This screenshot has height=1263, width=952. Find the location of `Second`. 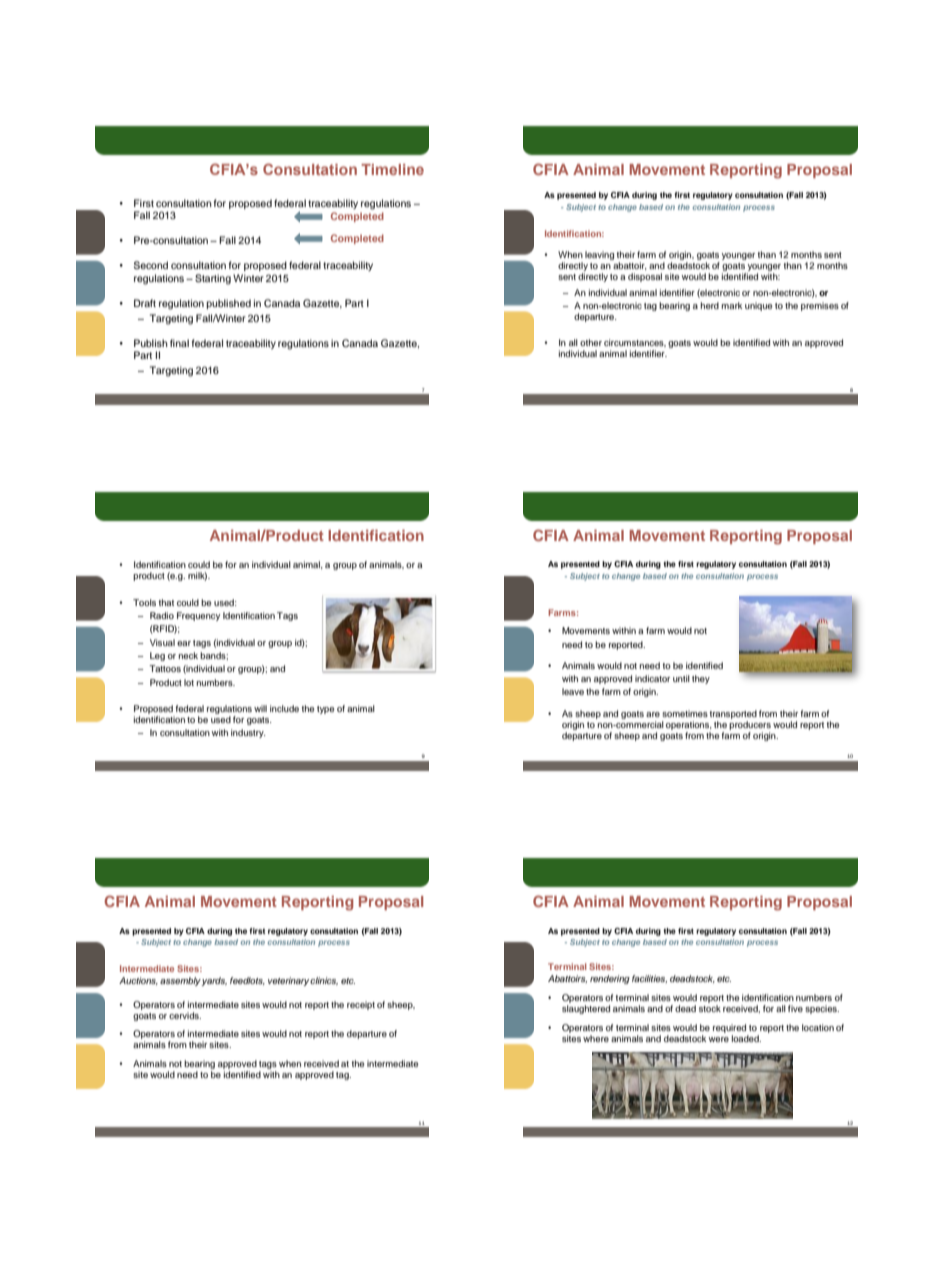

Second is located at coordinates (151, 265).
